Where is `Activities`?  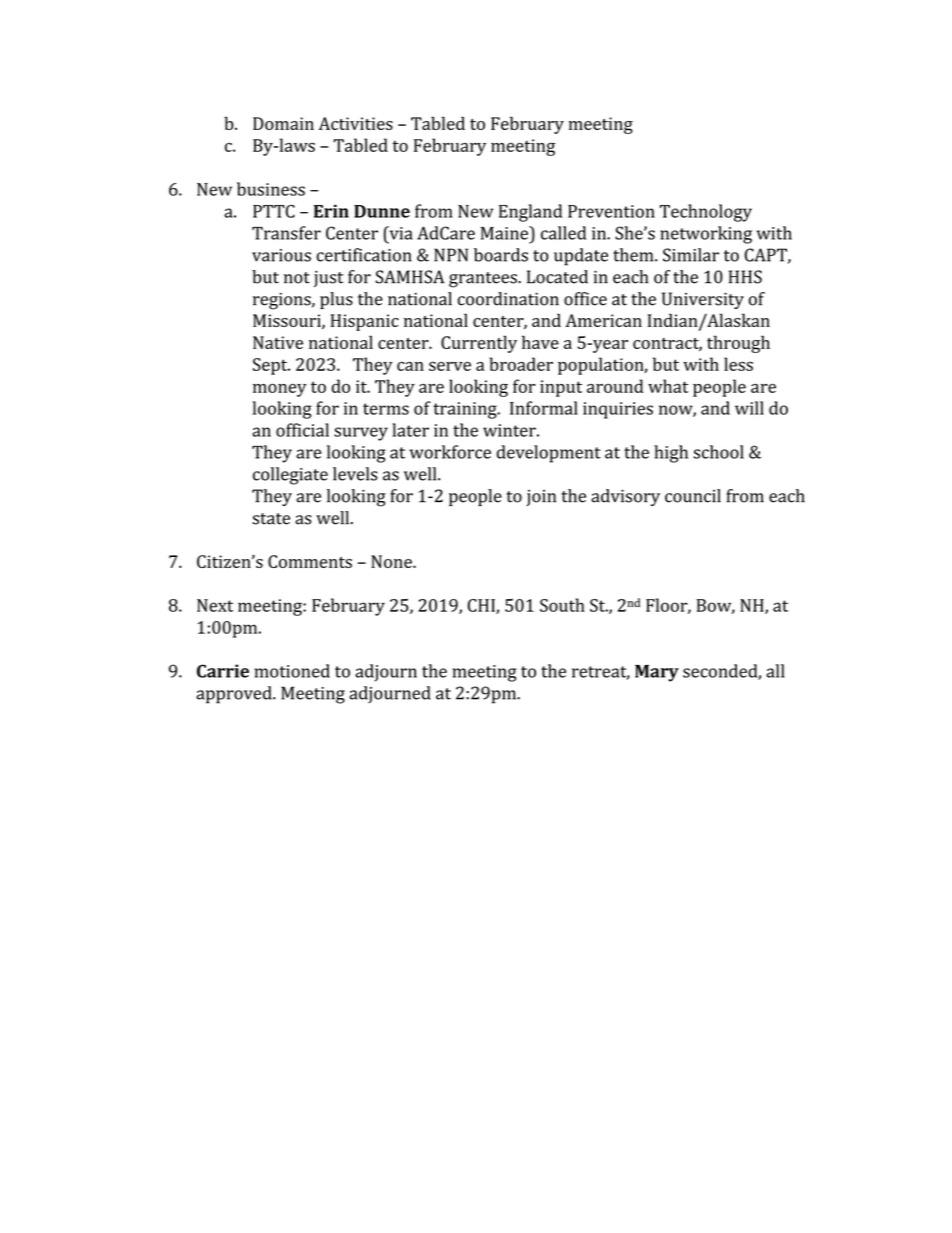
Activities is located at coordinates (356, 123).
